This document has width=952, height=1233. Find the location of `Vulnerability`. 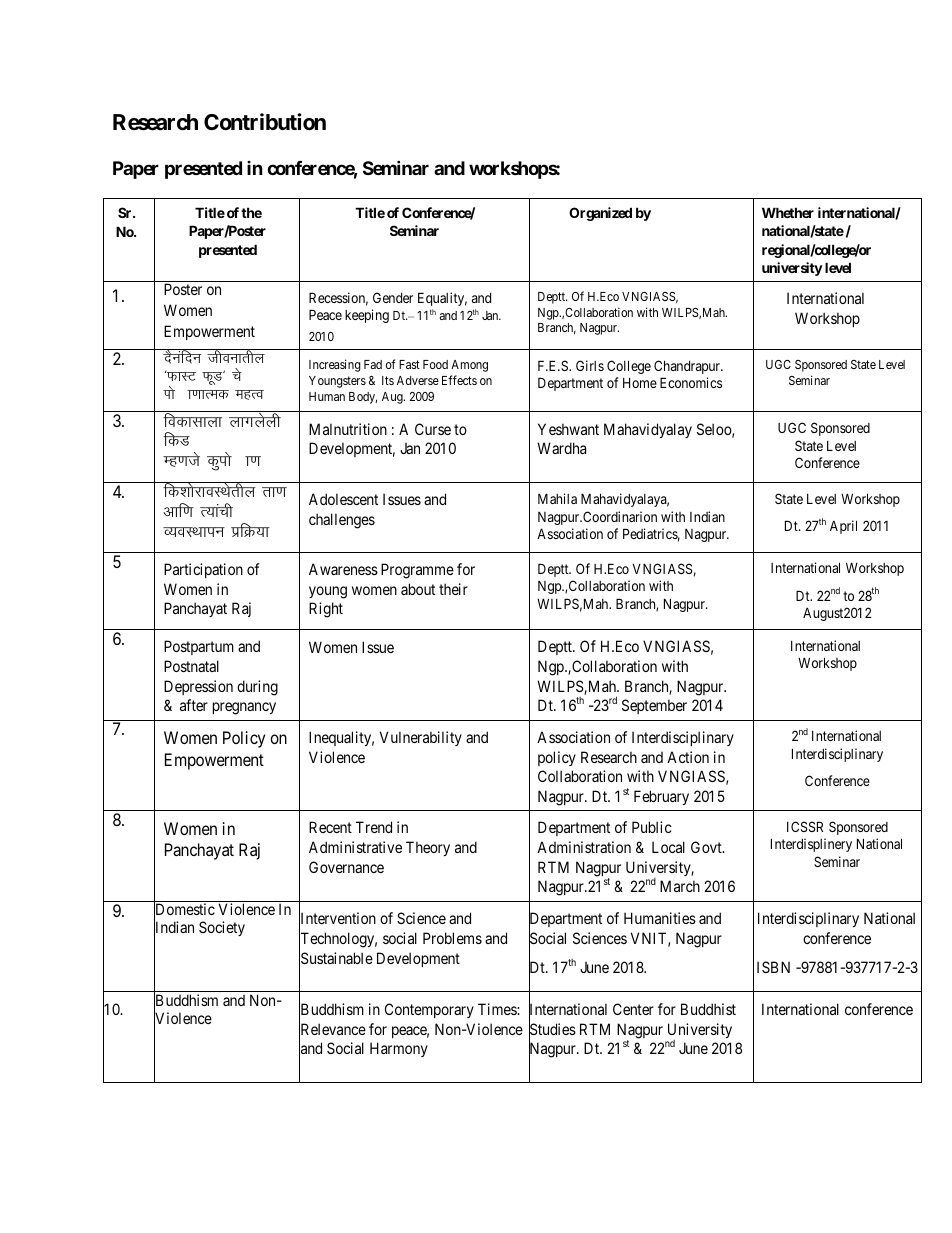

Vulnerability is located at coordinates (421, 738).
